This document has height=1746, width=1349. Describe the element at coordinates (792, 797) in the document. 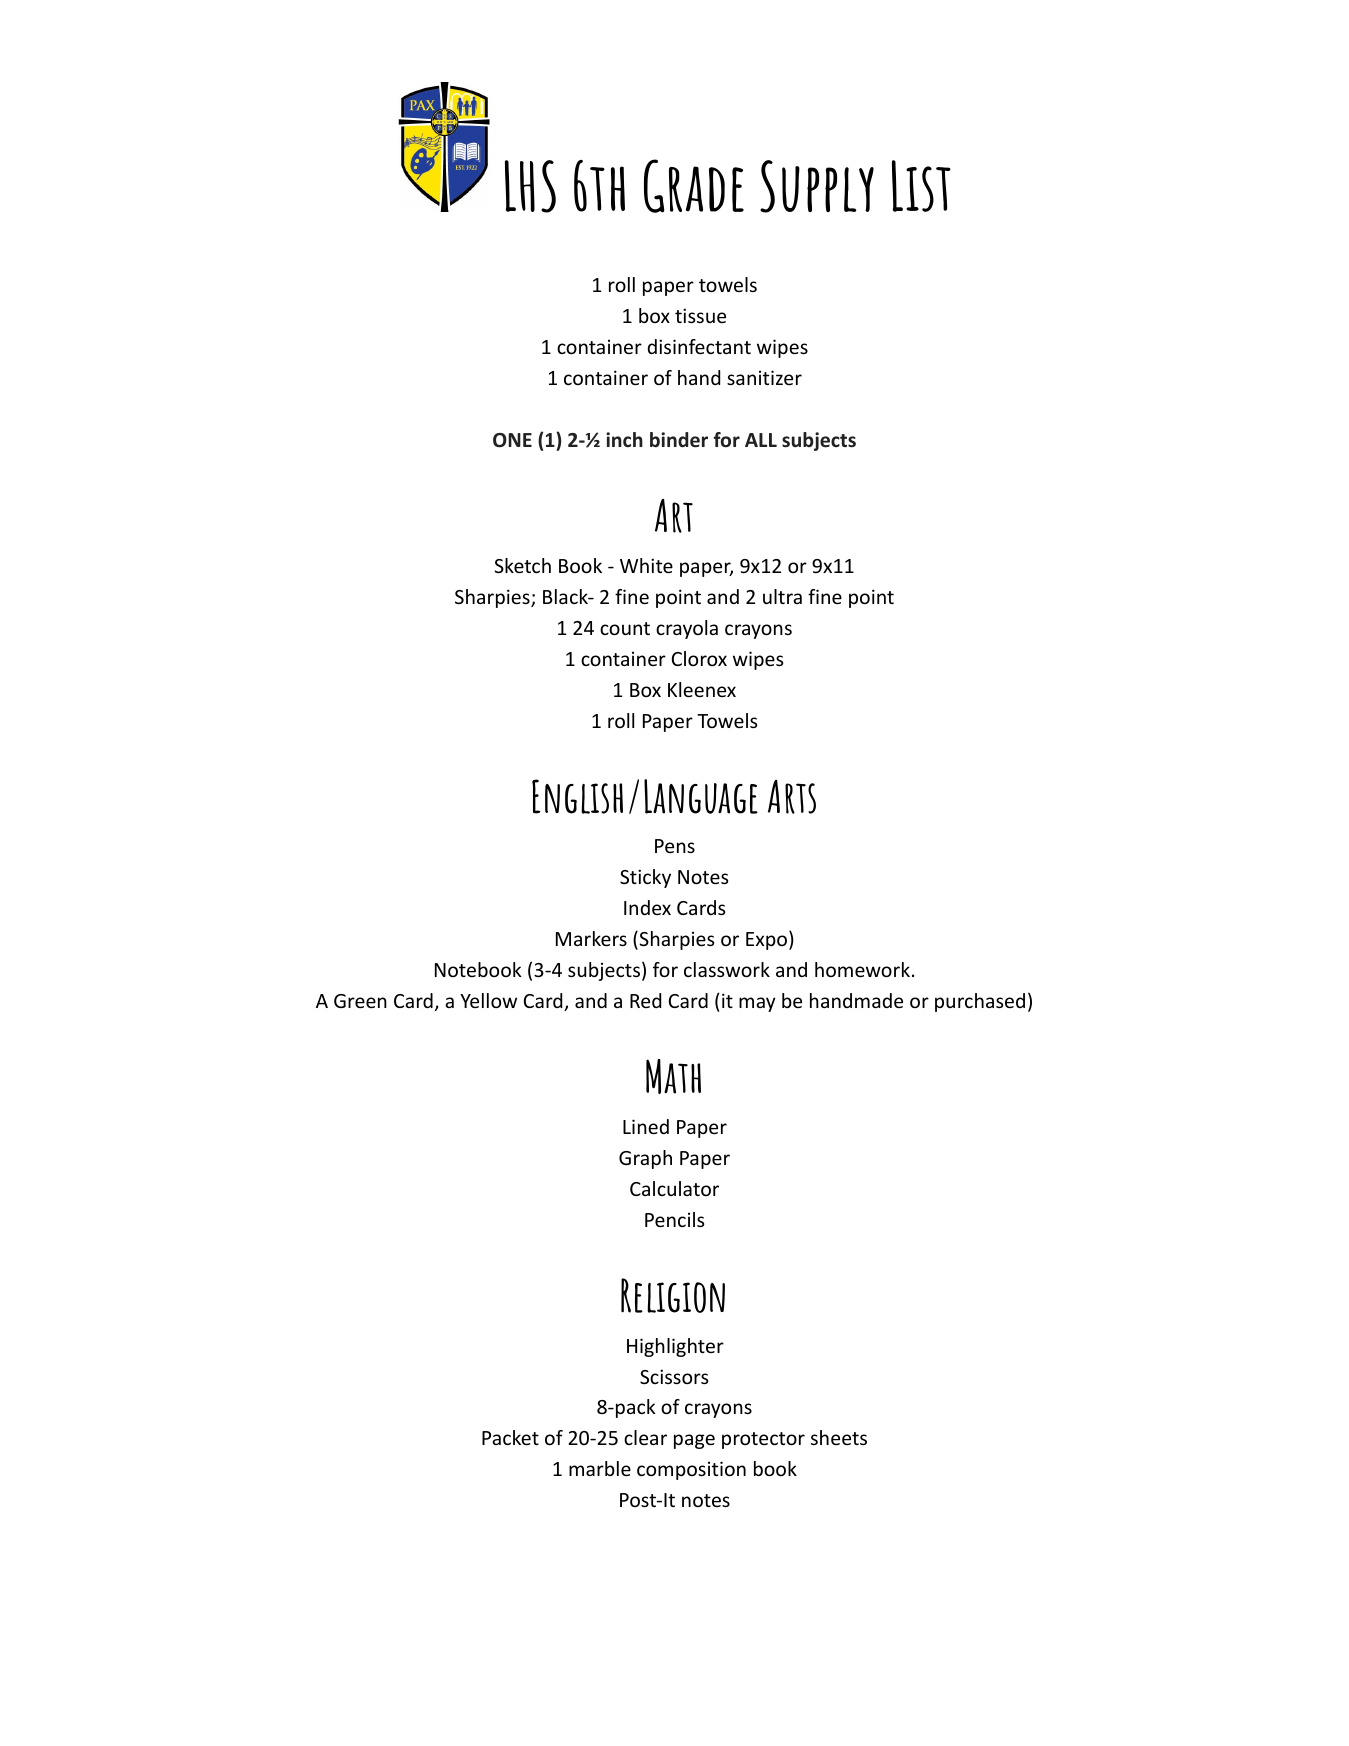

I see `Arts` at that location.
